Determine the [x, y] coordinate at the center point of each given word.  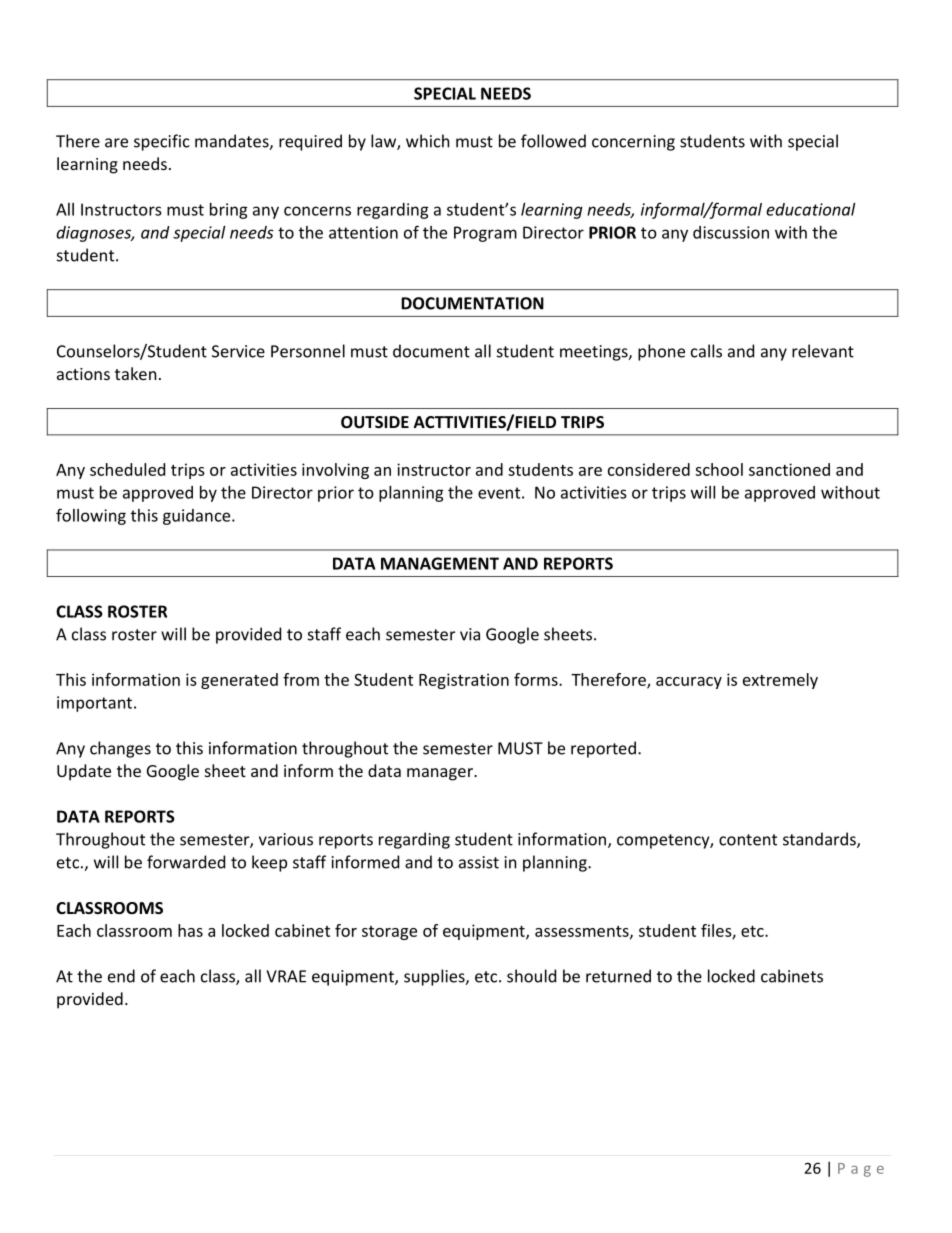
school [719, 469]
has [190, 930]
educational [810, 209]
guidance [198, 517]
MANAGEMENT [440, 563]
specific [162, 142]
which [428, 141]
